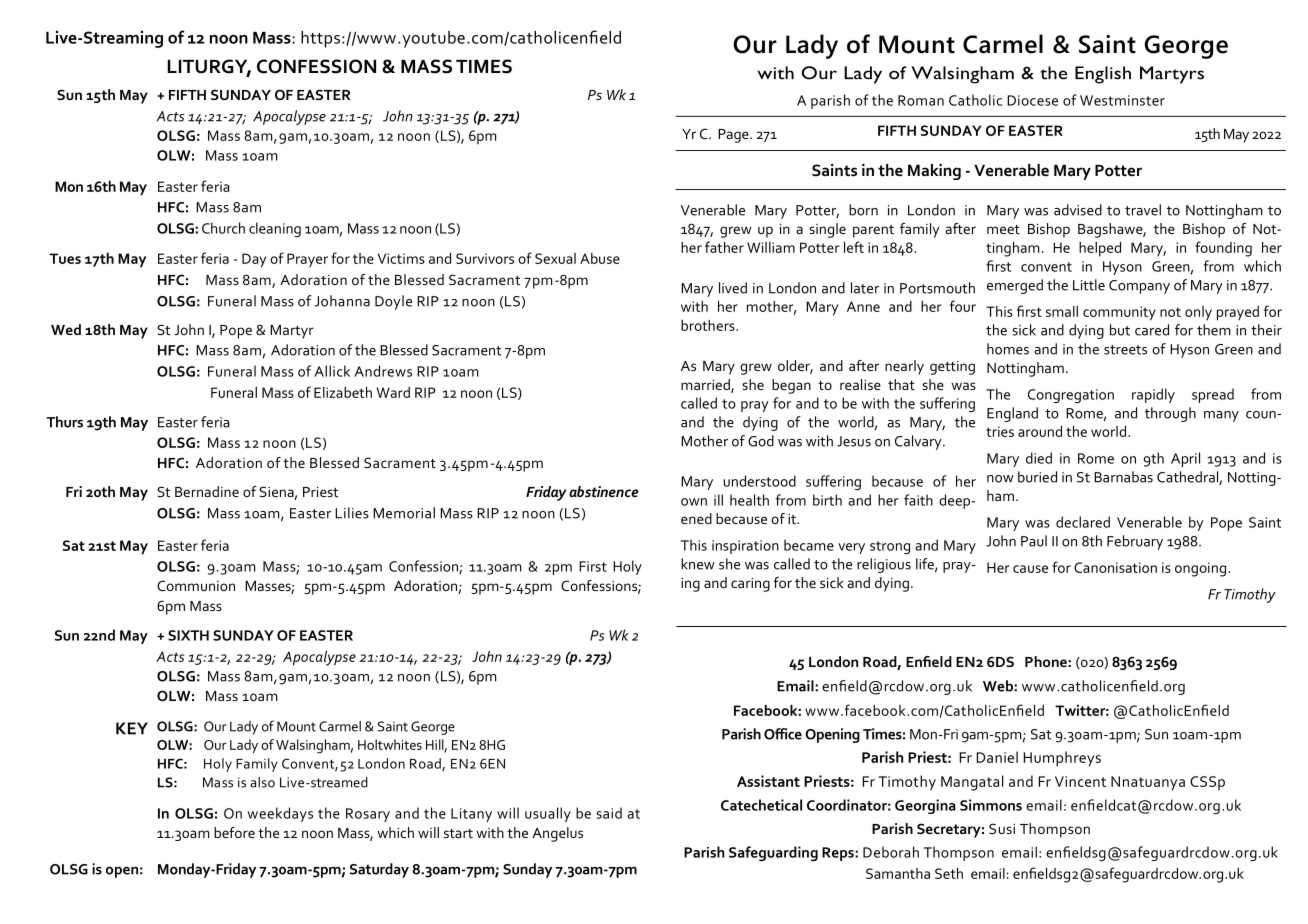  Describe the element at coordinates (773, 853) in the document. I see `Safeguarding` at that location.
